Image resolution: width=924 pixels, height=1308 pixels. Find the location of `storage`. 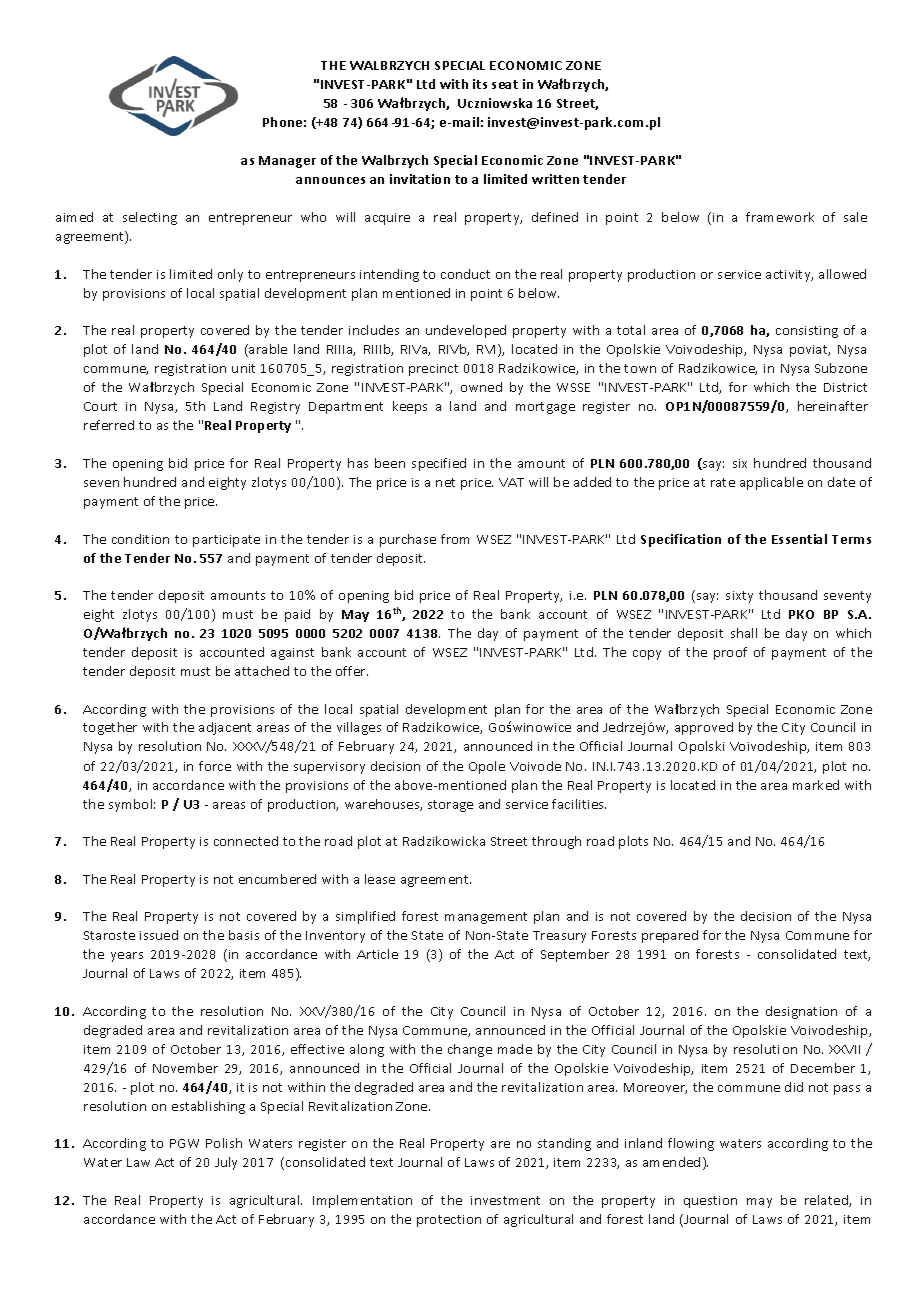

storage is located at coordinates (450, 806).
